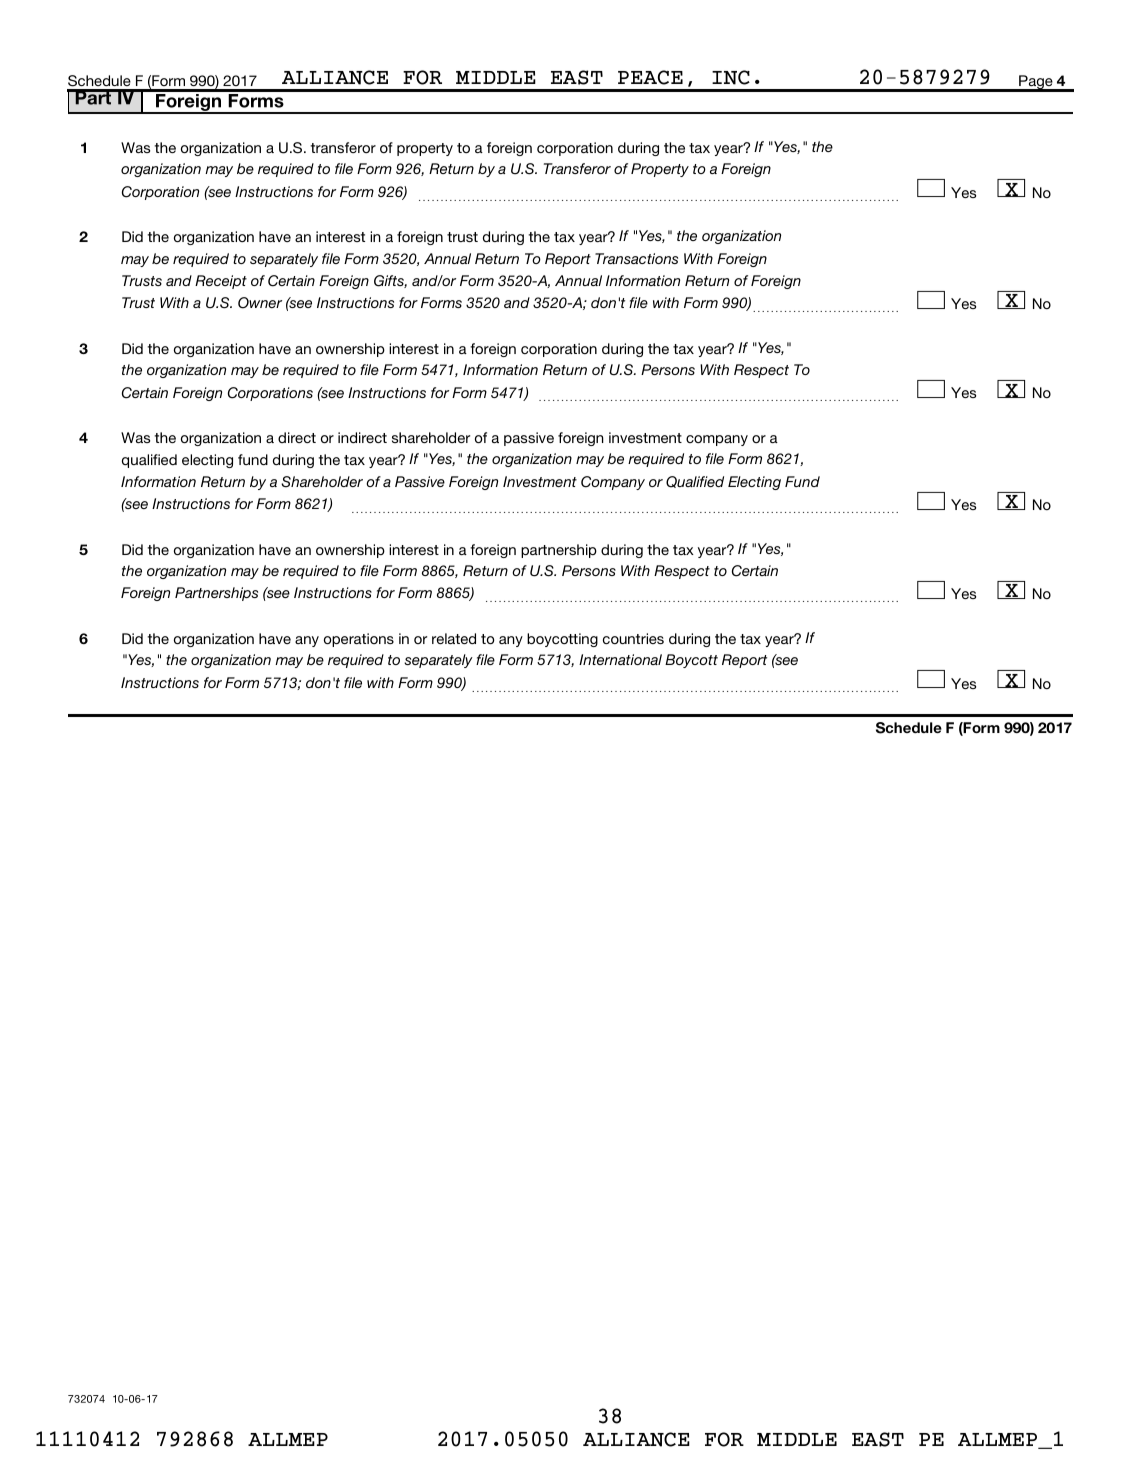 The image size is (1138, 1473). What do you see at coordinates (454, 638) in the image?
I see `related` at bounding box center [454, 638].
